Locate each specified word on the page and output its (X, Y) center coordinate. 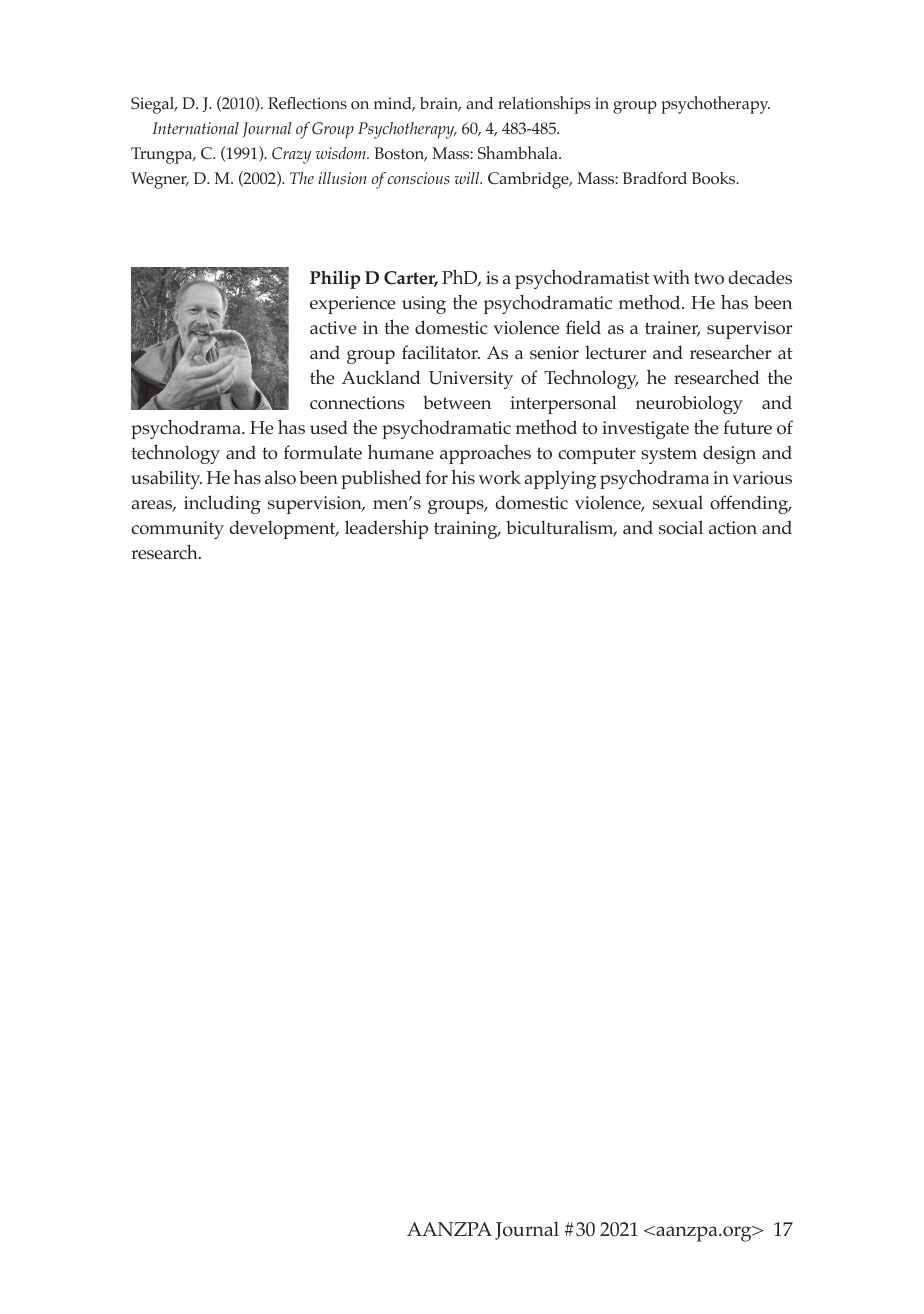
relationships (544, 105)
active (333, 327)
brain (440, 104)
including (222, 504)
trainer (672, 329)
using (424, 305)
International (195, 128)
